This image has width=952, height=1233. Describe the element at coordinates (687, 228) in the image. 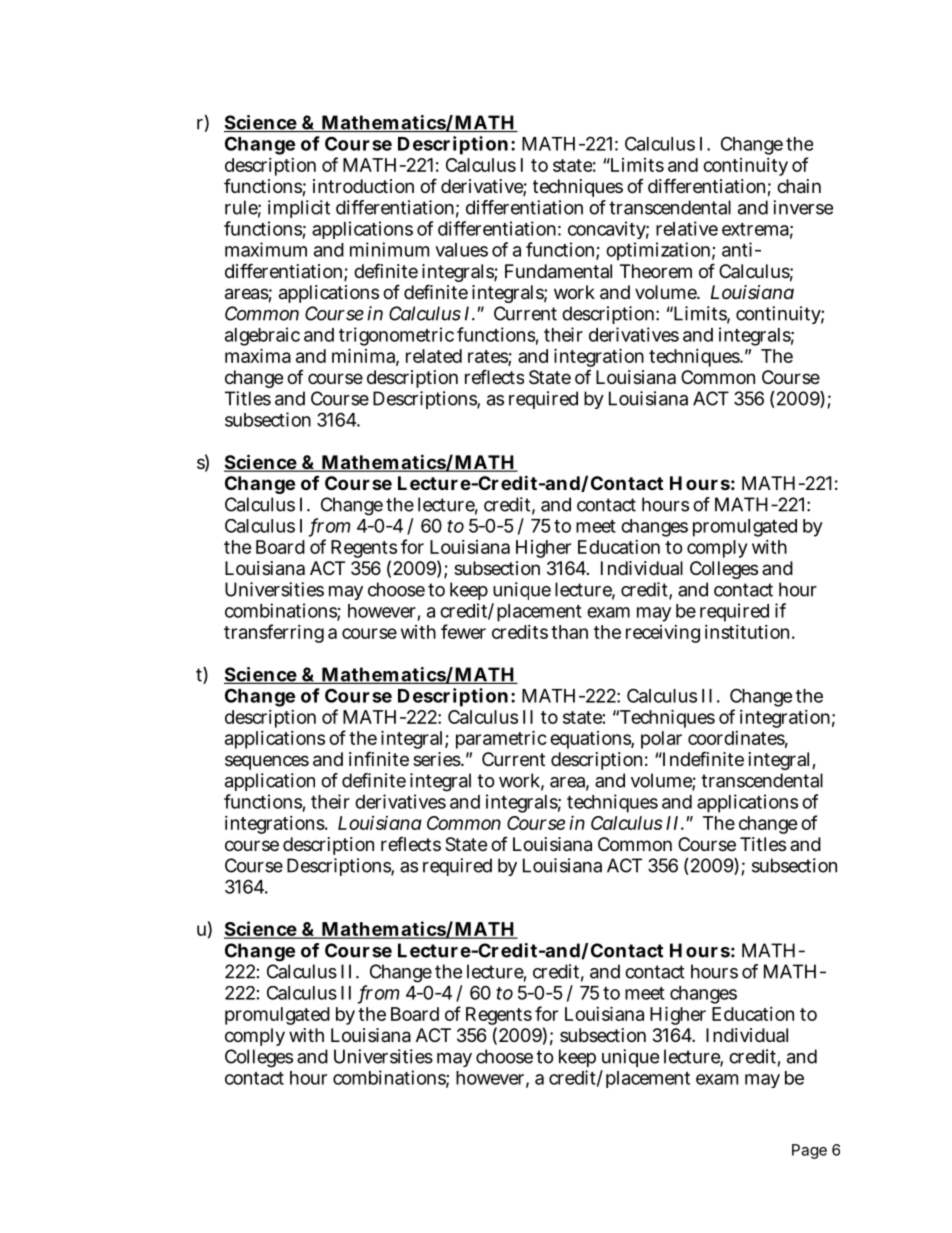

I see `relative` at that location.
